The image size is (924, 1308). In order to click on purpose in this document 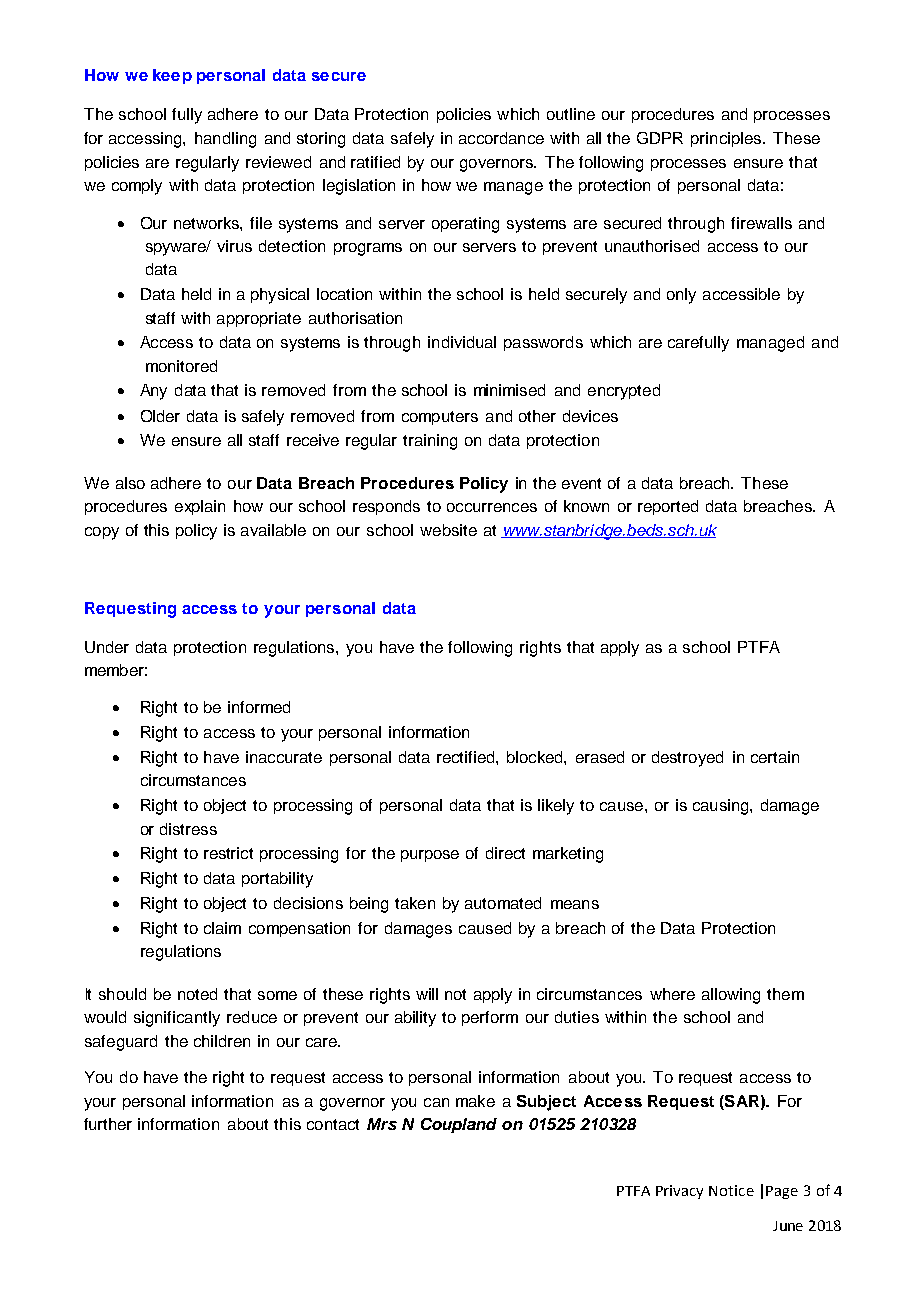, I will do `click(430, 856)`.
